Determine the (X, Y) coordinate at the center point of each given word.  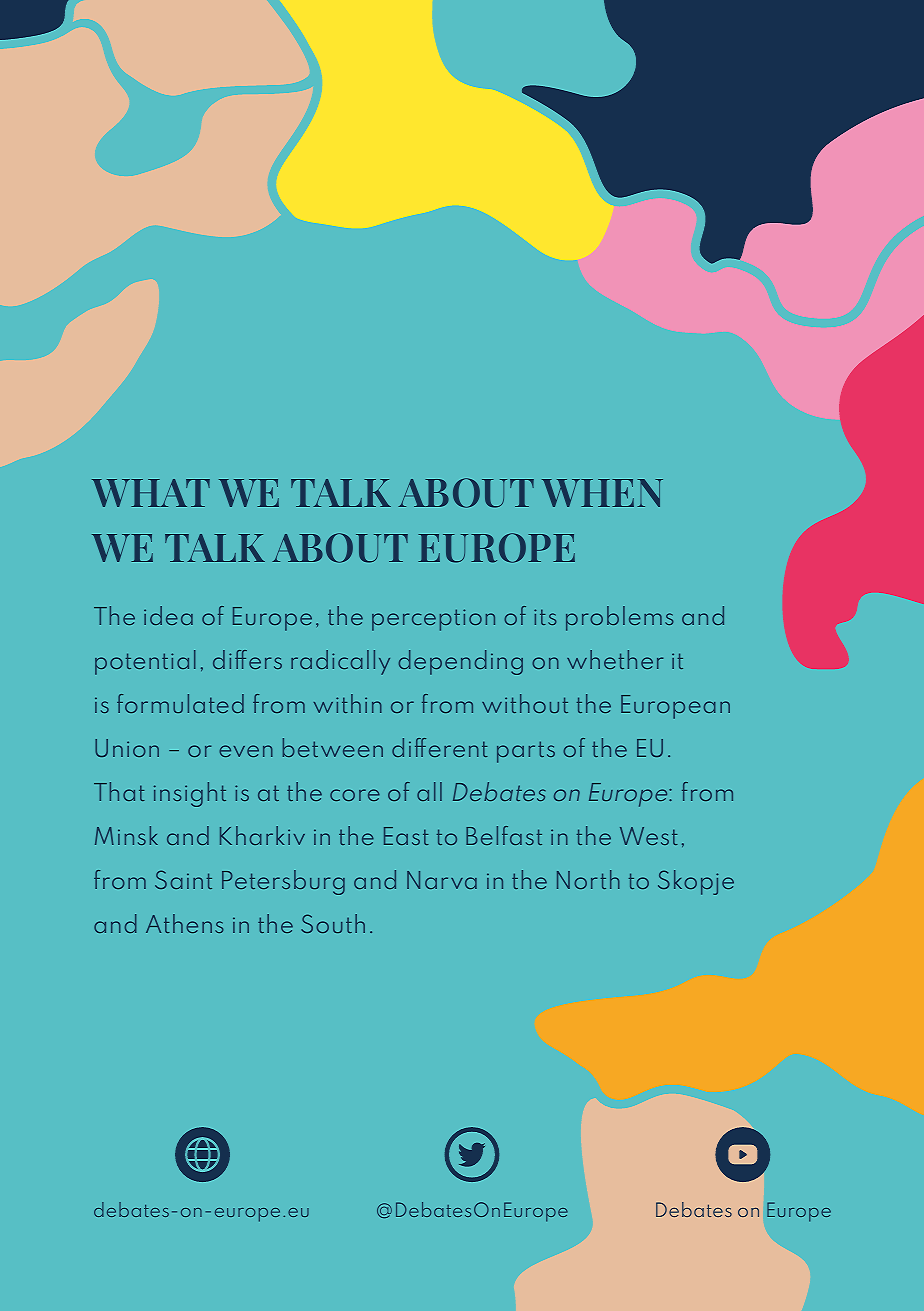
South (333, 923)
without (525, 703)
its (545, 617)
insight (190, 794)
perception (433, 620)
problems (620, 618)
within (348, 703)
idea (168, 615)
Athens (185, 923)
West (649, 836)
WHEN (602, 493)
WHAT (151, 493)
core (355, 795)
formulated (180, 703)
